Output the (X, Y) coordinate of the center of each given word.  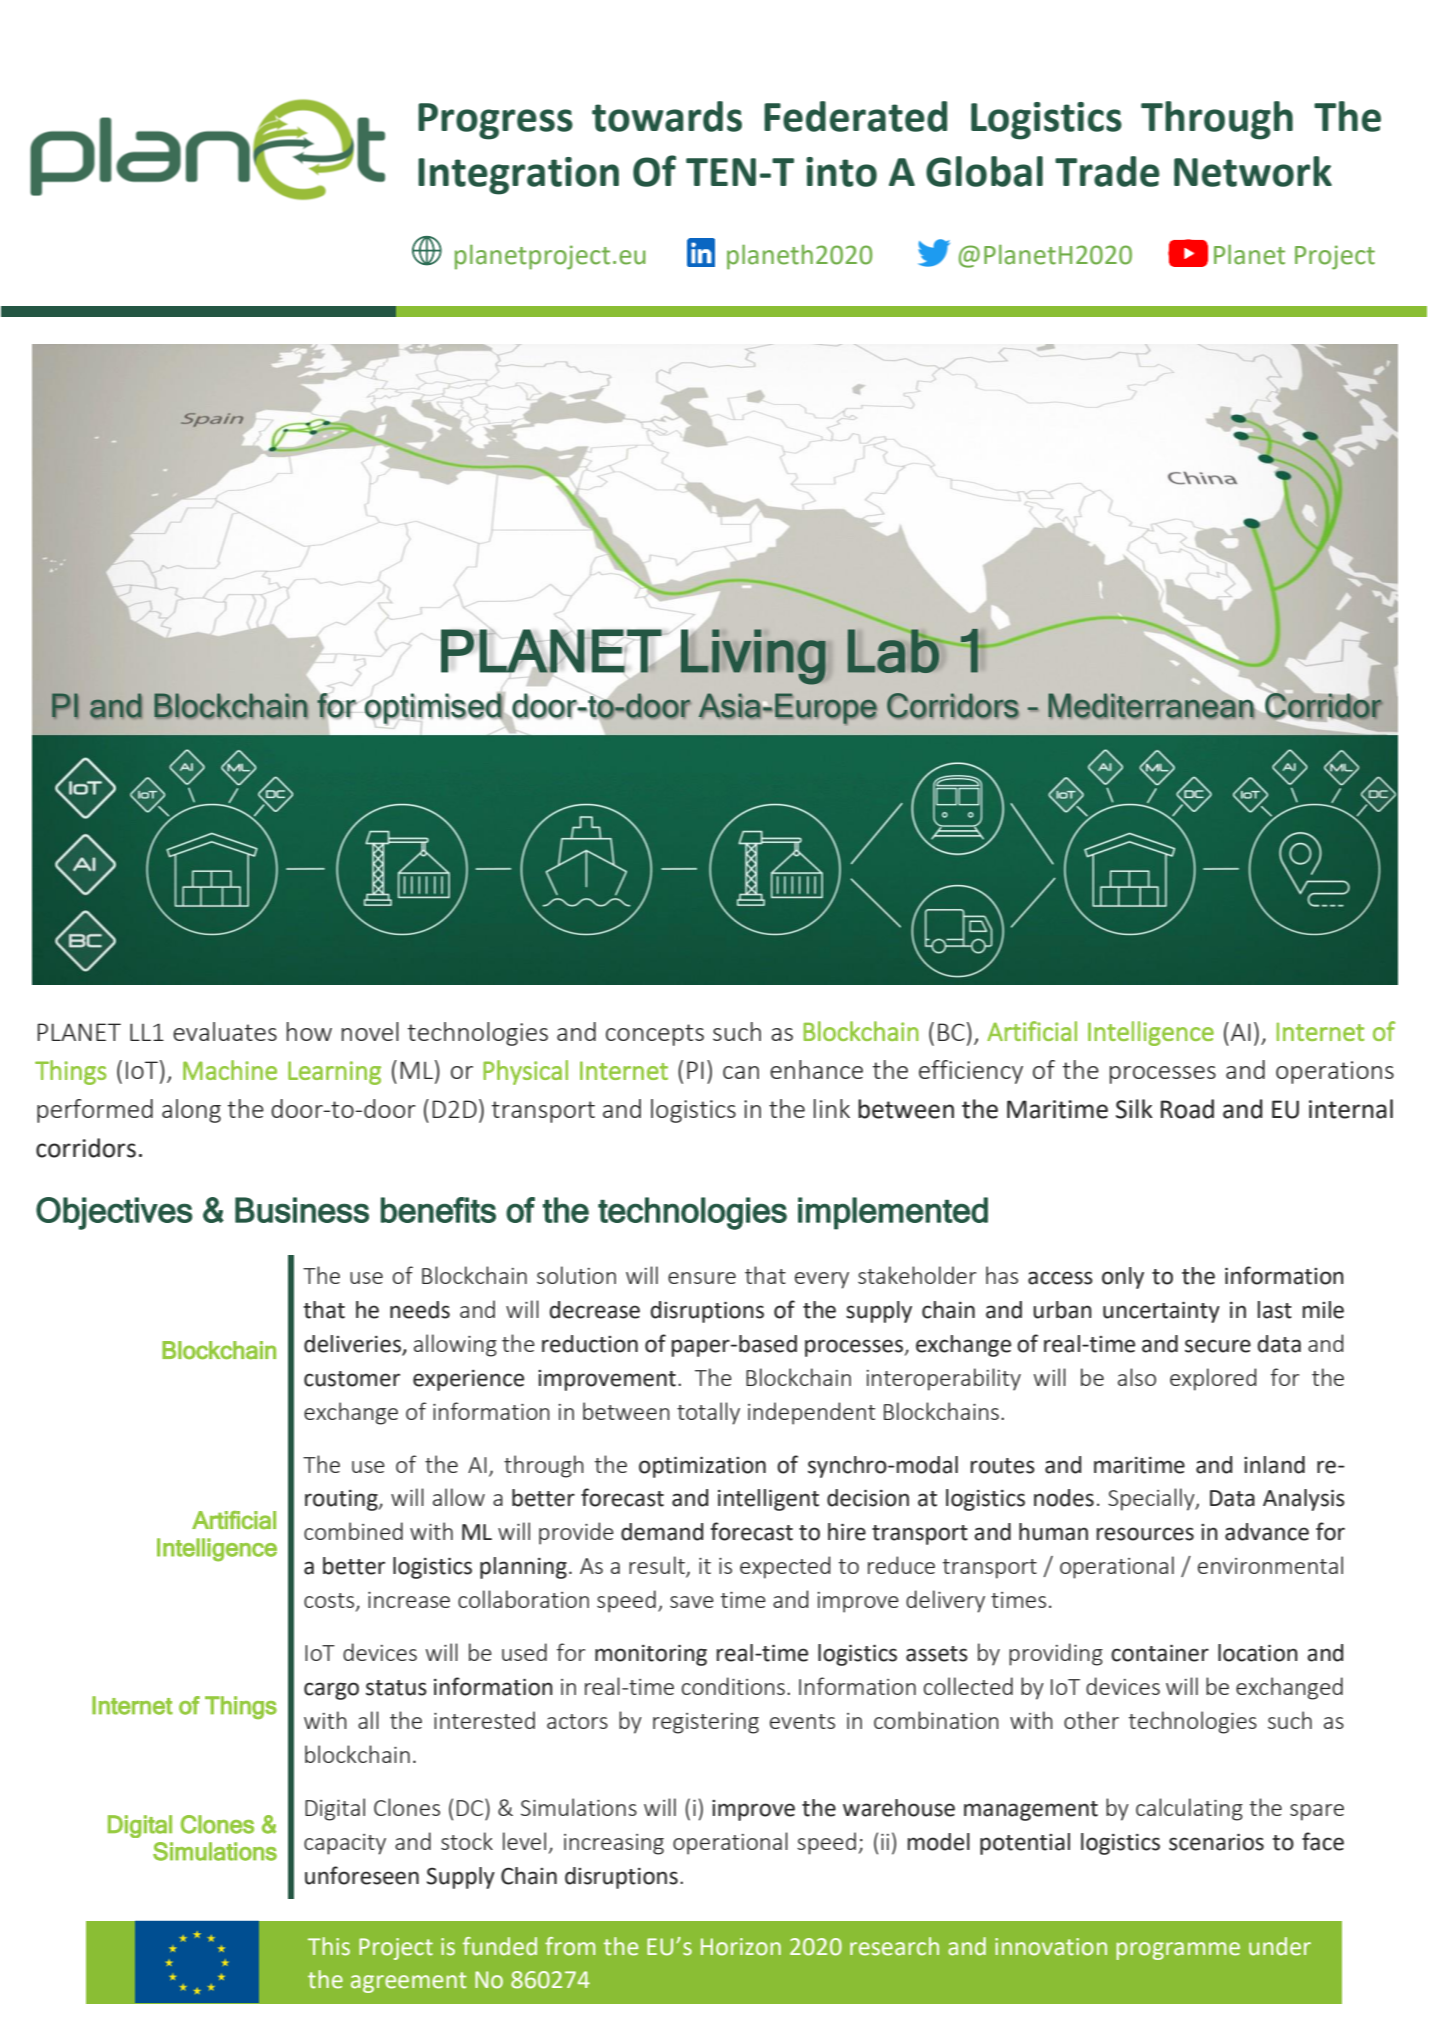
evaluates (225, 1031)
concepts (655, 1035)
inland (1274, 1465)
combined (353, 1531)
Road (1187, 1109)
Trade (1107, 171)
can (741, 1072)
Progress (495, 121)
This (329, 1946)
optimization (702, 1467)
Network (1253, 171)
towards (667, 116)
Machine (230, 1070)
